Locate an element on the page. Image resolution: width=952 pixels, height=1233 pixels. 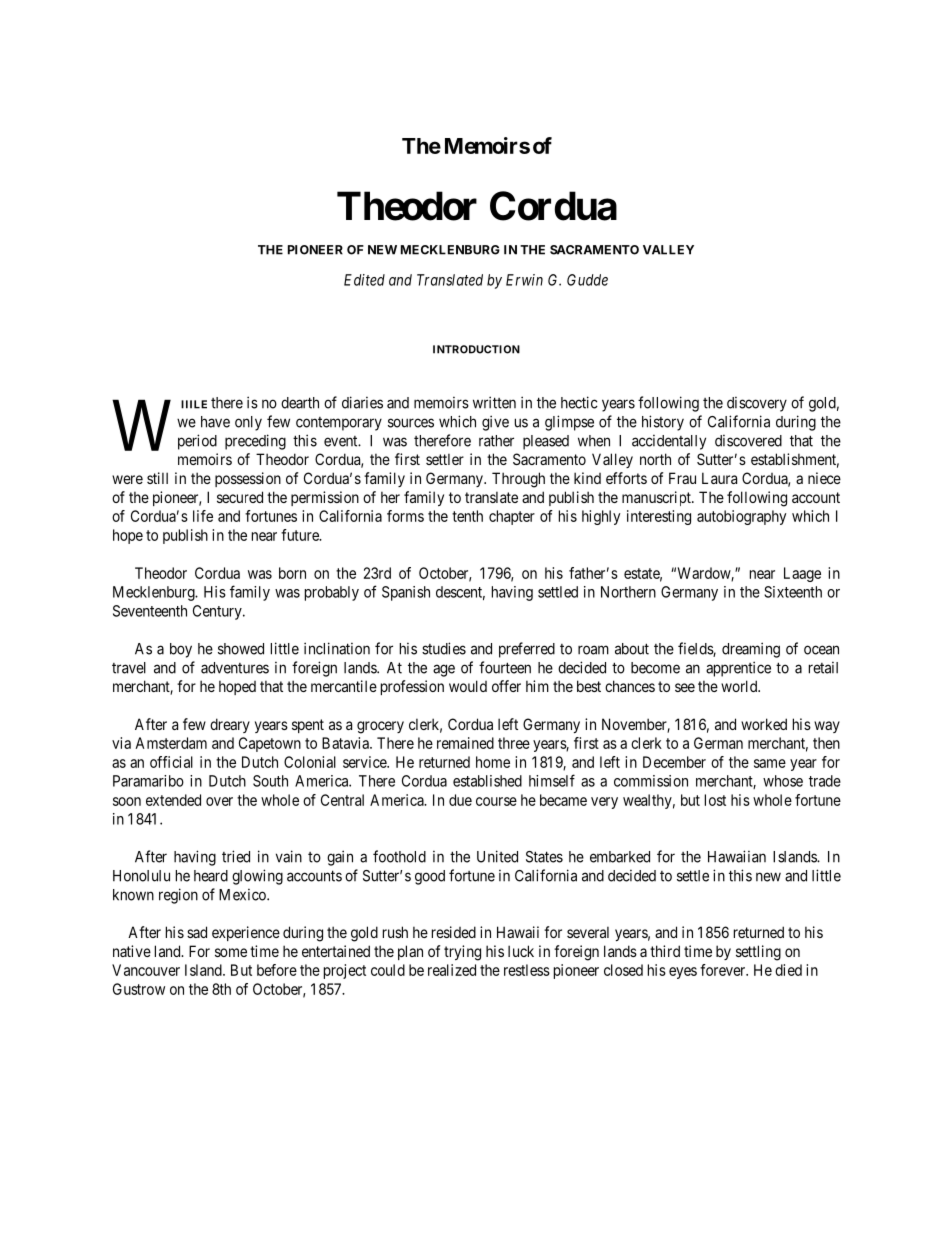
worked is located at coordinates (764, 724).
